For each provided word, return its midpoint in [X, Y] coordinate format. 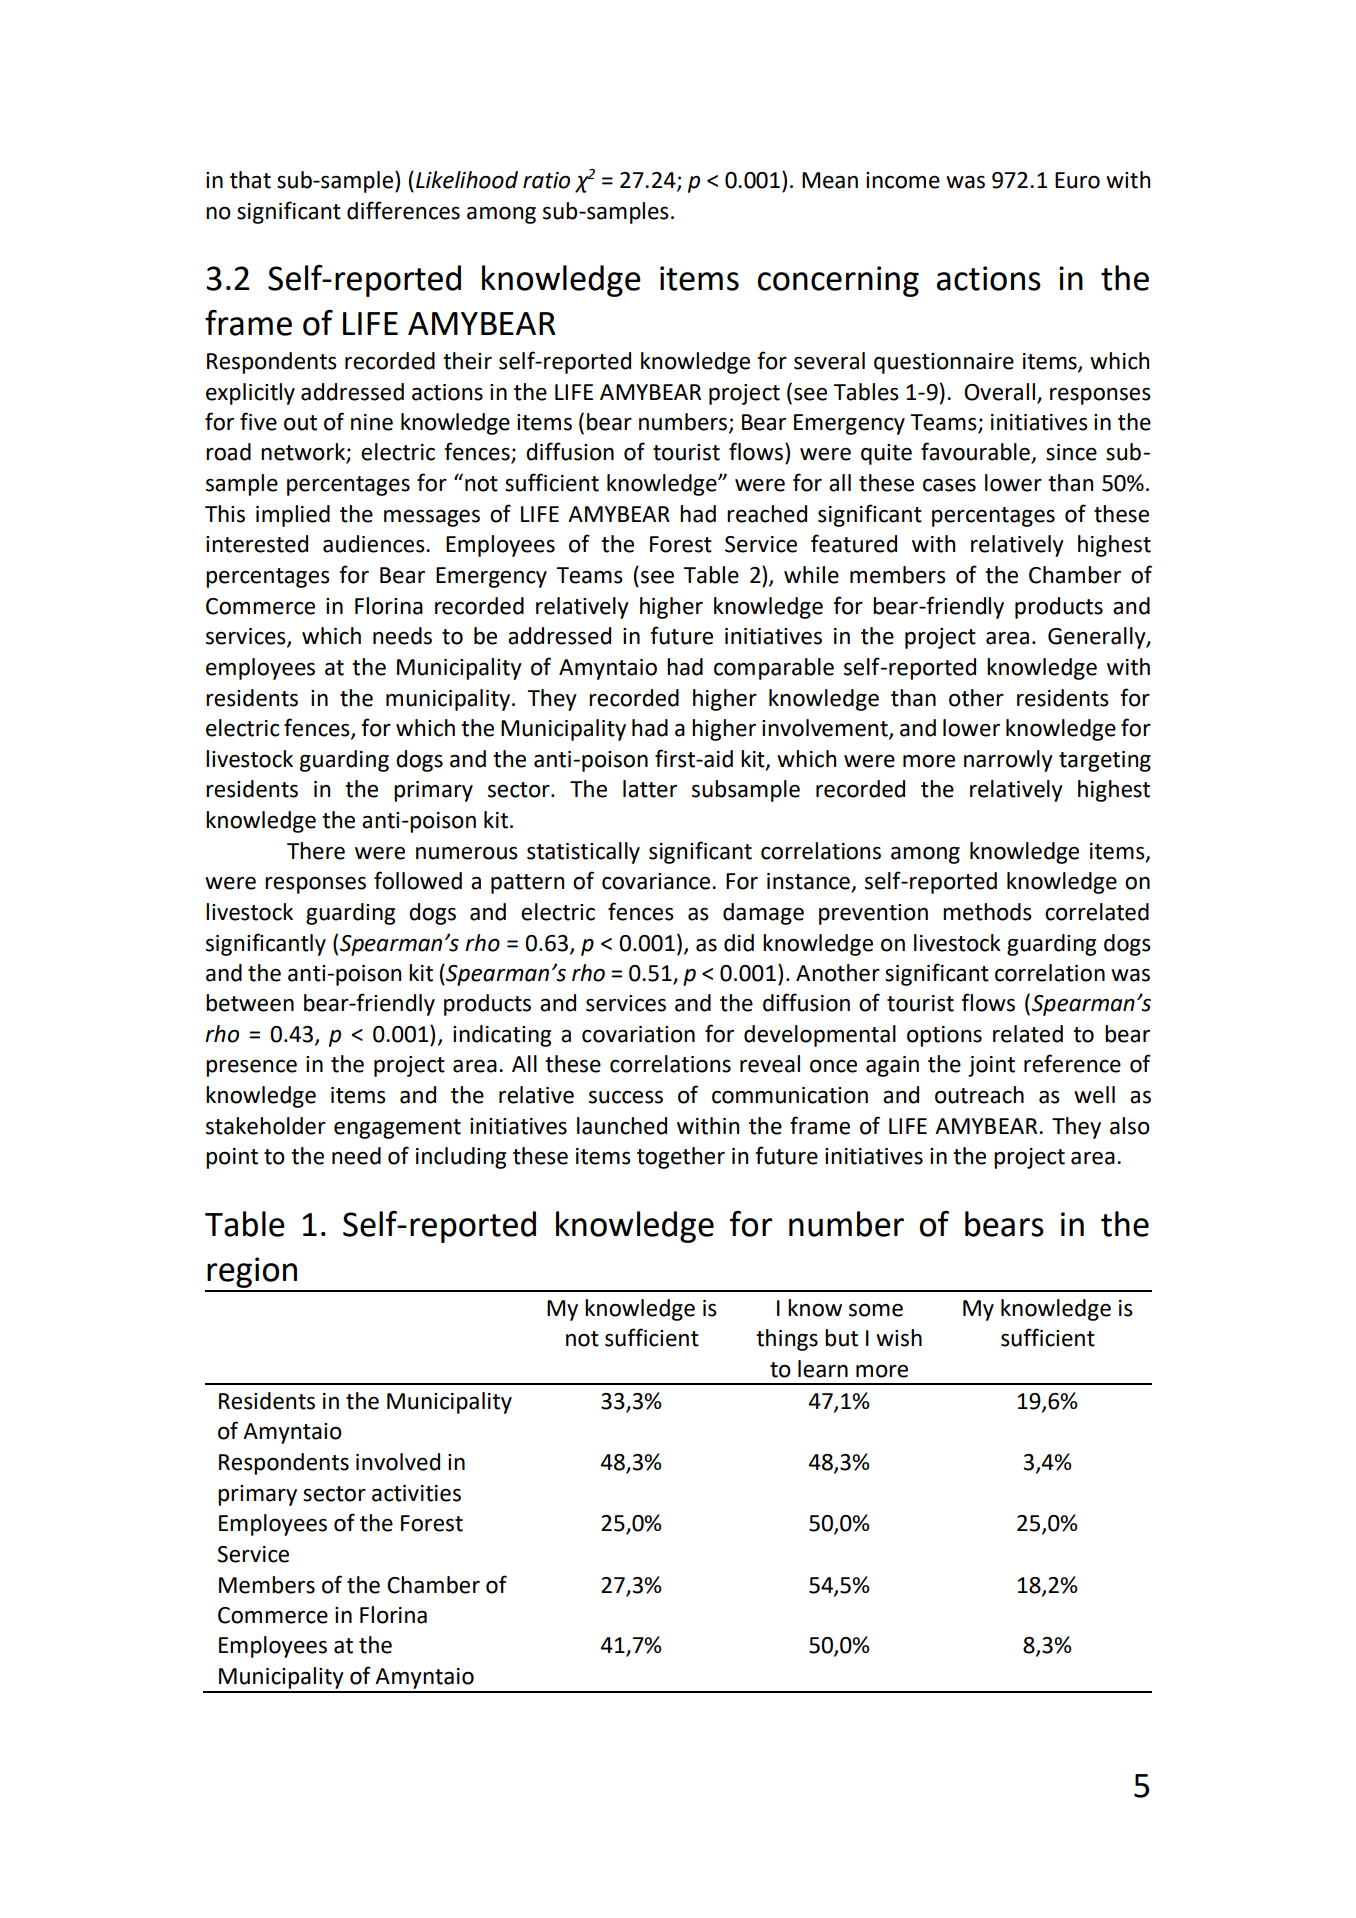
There [316, 851]
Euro [1077, 180]
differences [403, 210]
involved [398, 1462]
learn [823, 1369]
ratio [546, 180]
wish [899, 1338]
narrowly [1008, 761]
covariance [656, 881]
